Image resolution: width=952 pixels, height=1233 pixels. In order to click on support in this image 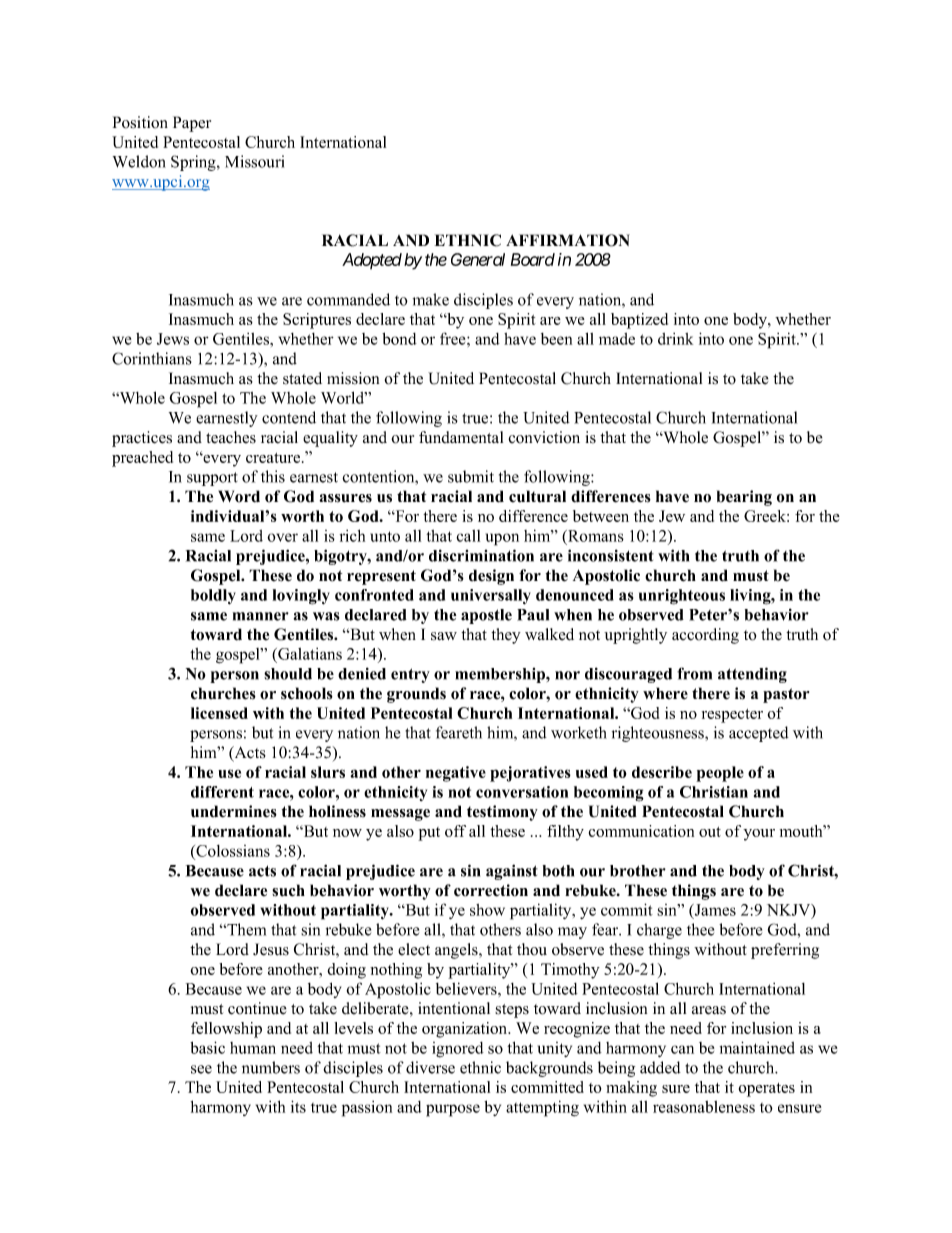, I will do `click(212, 479)`.
